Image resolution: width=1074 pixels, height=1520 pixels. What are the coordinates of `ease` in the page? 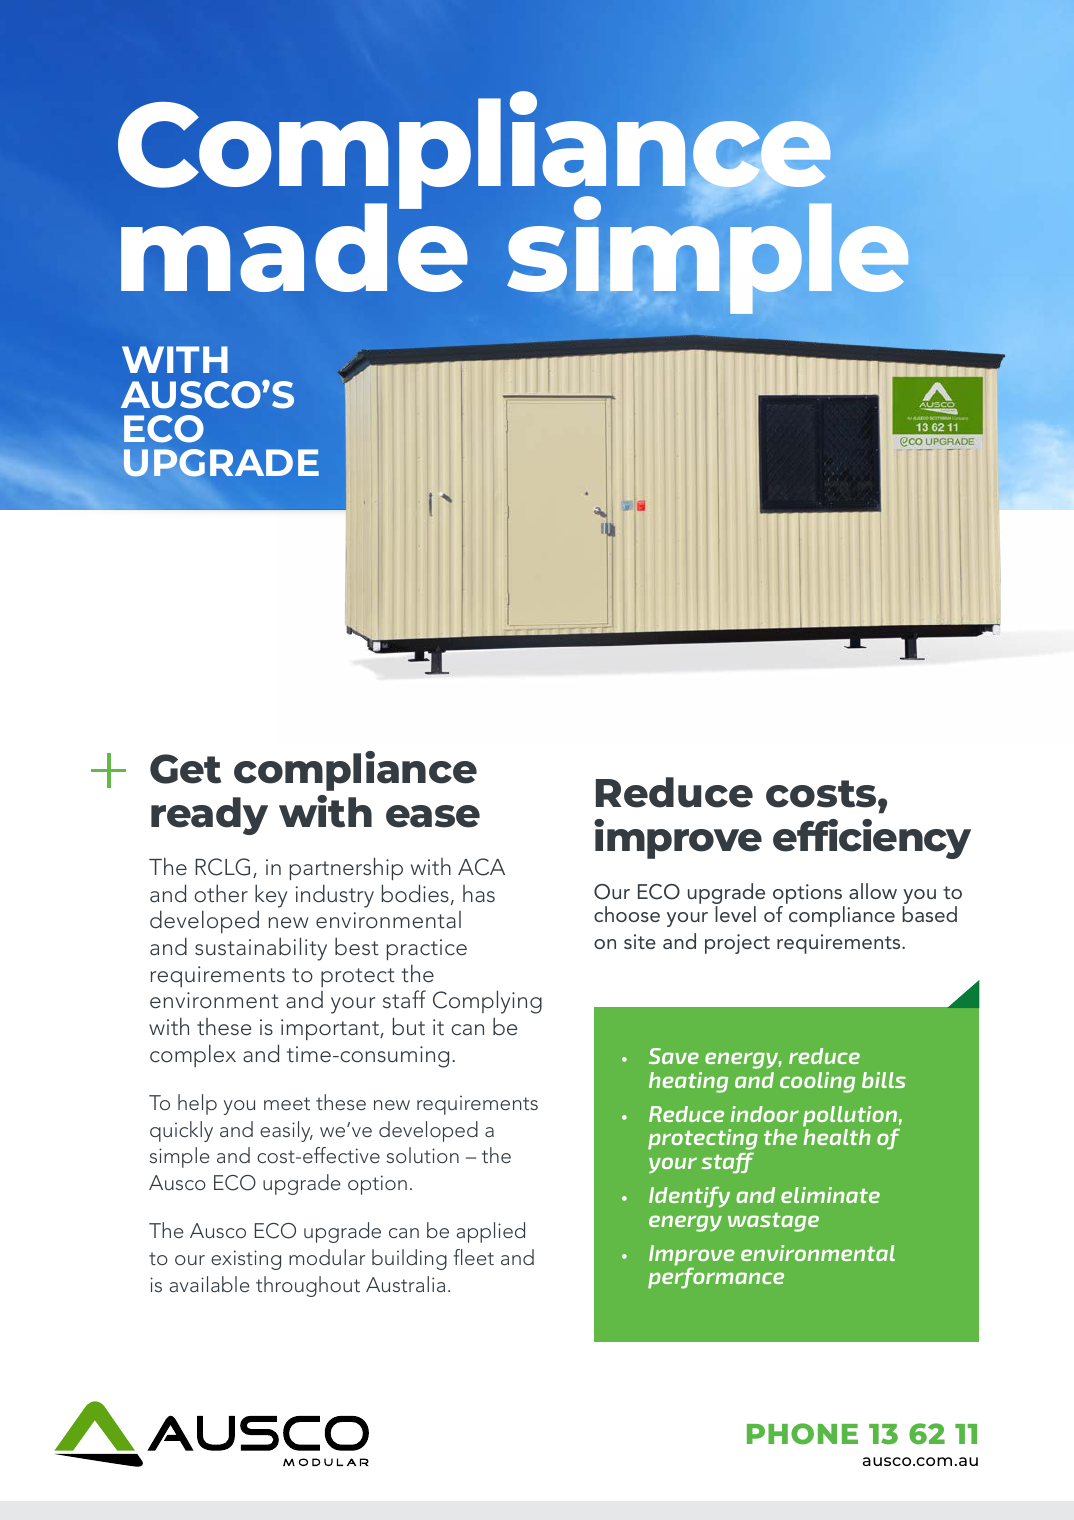 It's located at (433, 816).
